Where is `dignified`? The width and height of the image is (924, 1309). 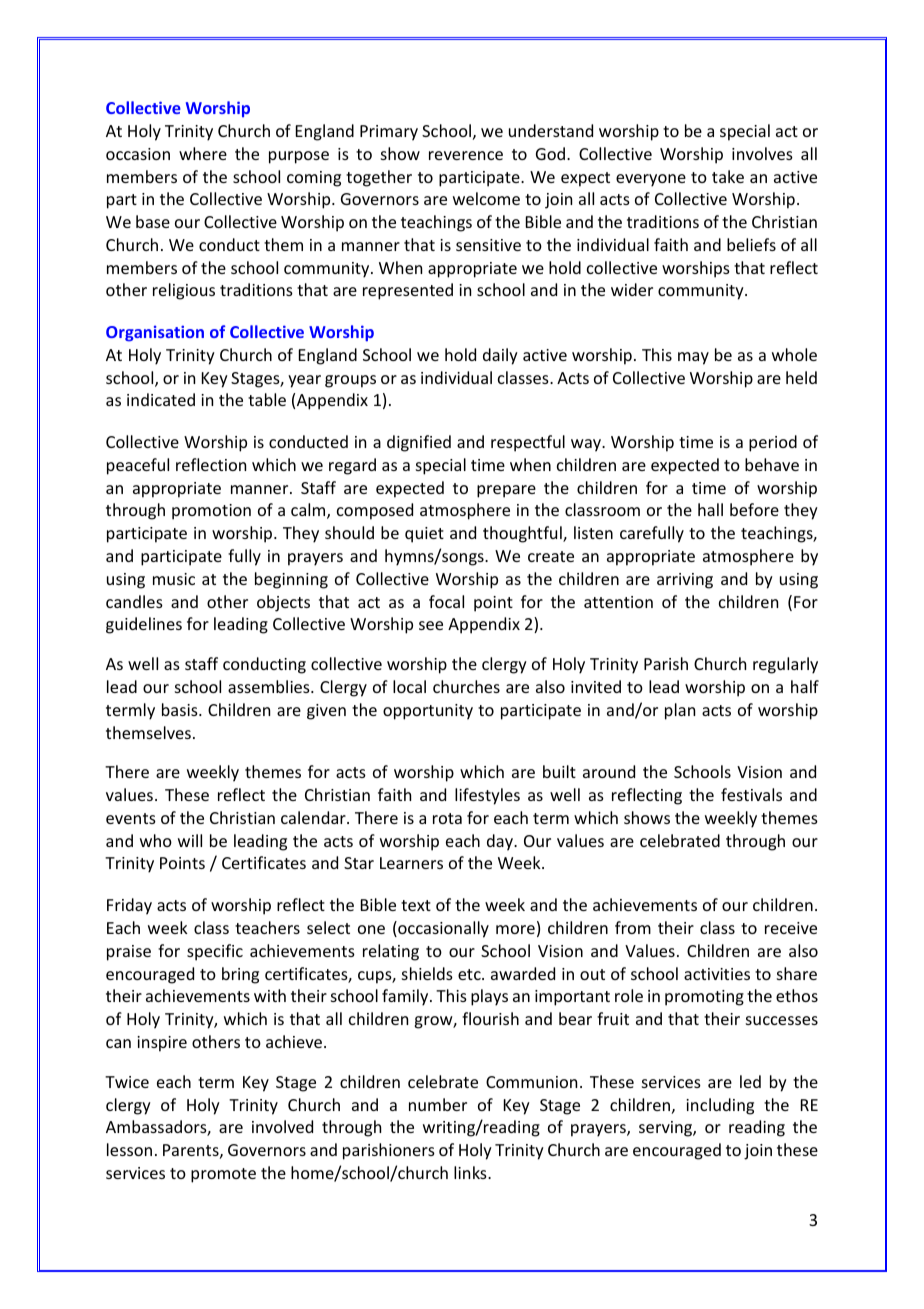
dignified is located at coordinates (419, 443).
